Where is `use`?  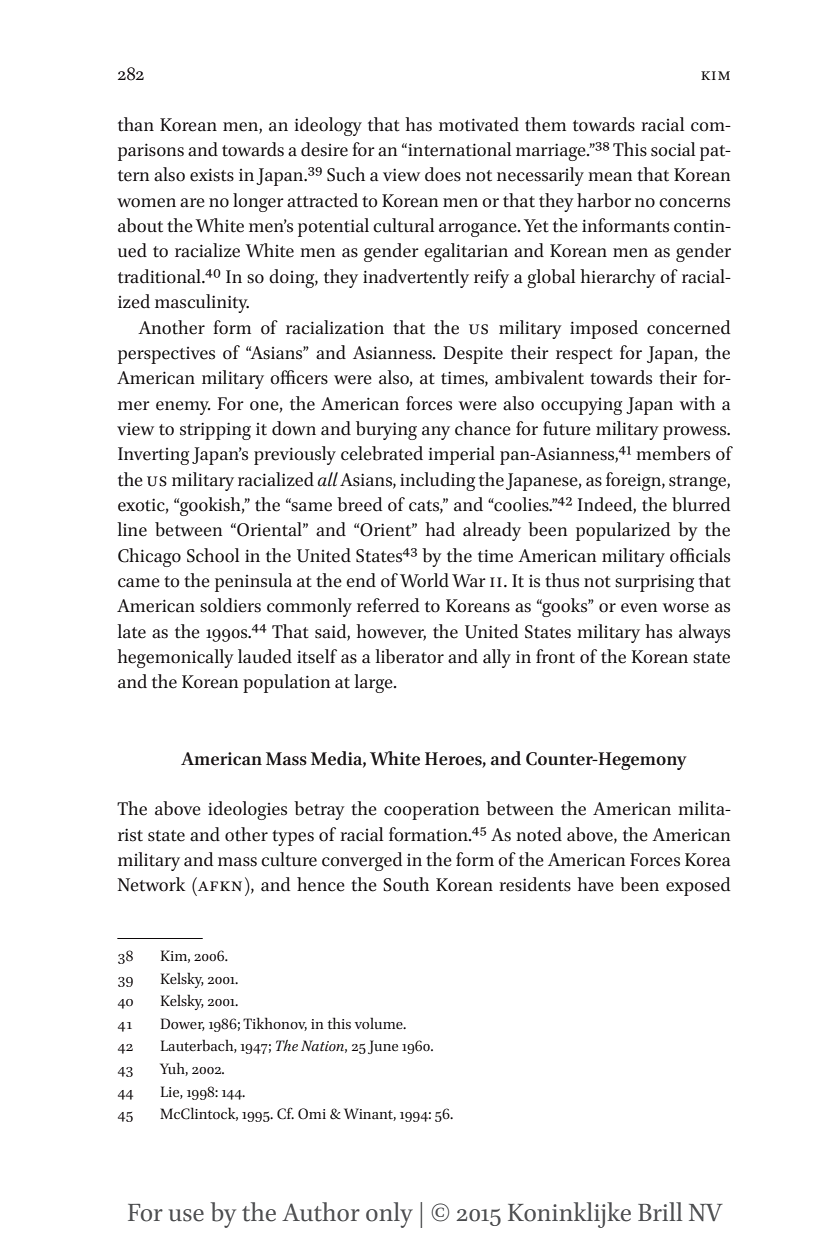 use is located at coordinates (186, 1215).
